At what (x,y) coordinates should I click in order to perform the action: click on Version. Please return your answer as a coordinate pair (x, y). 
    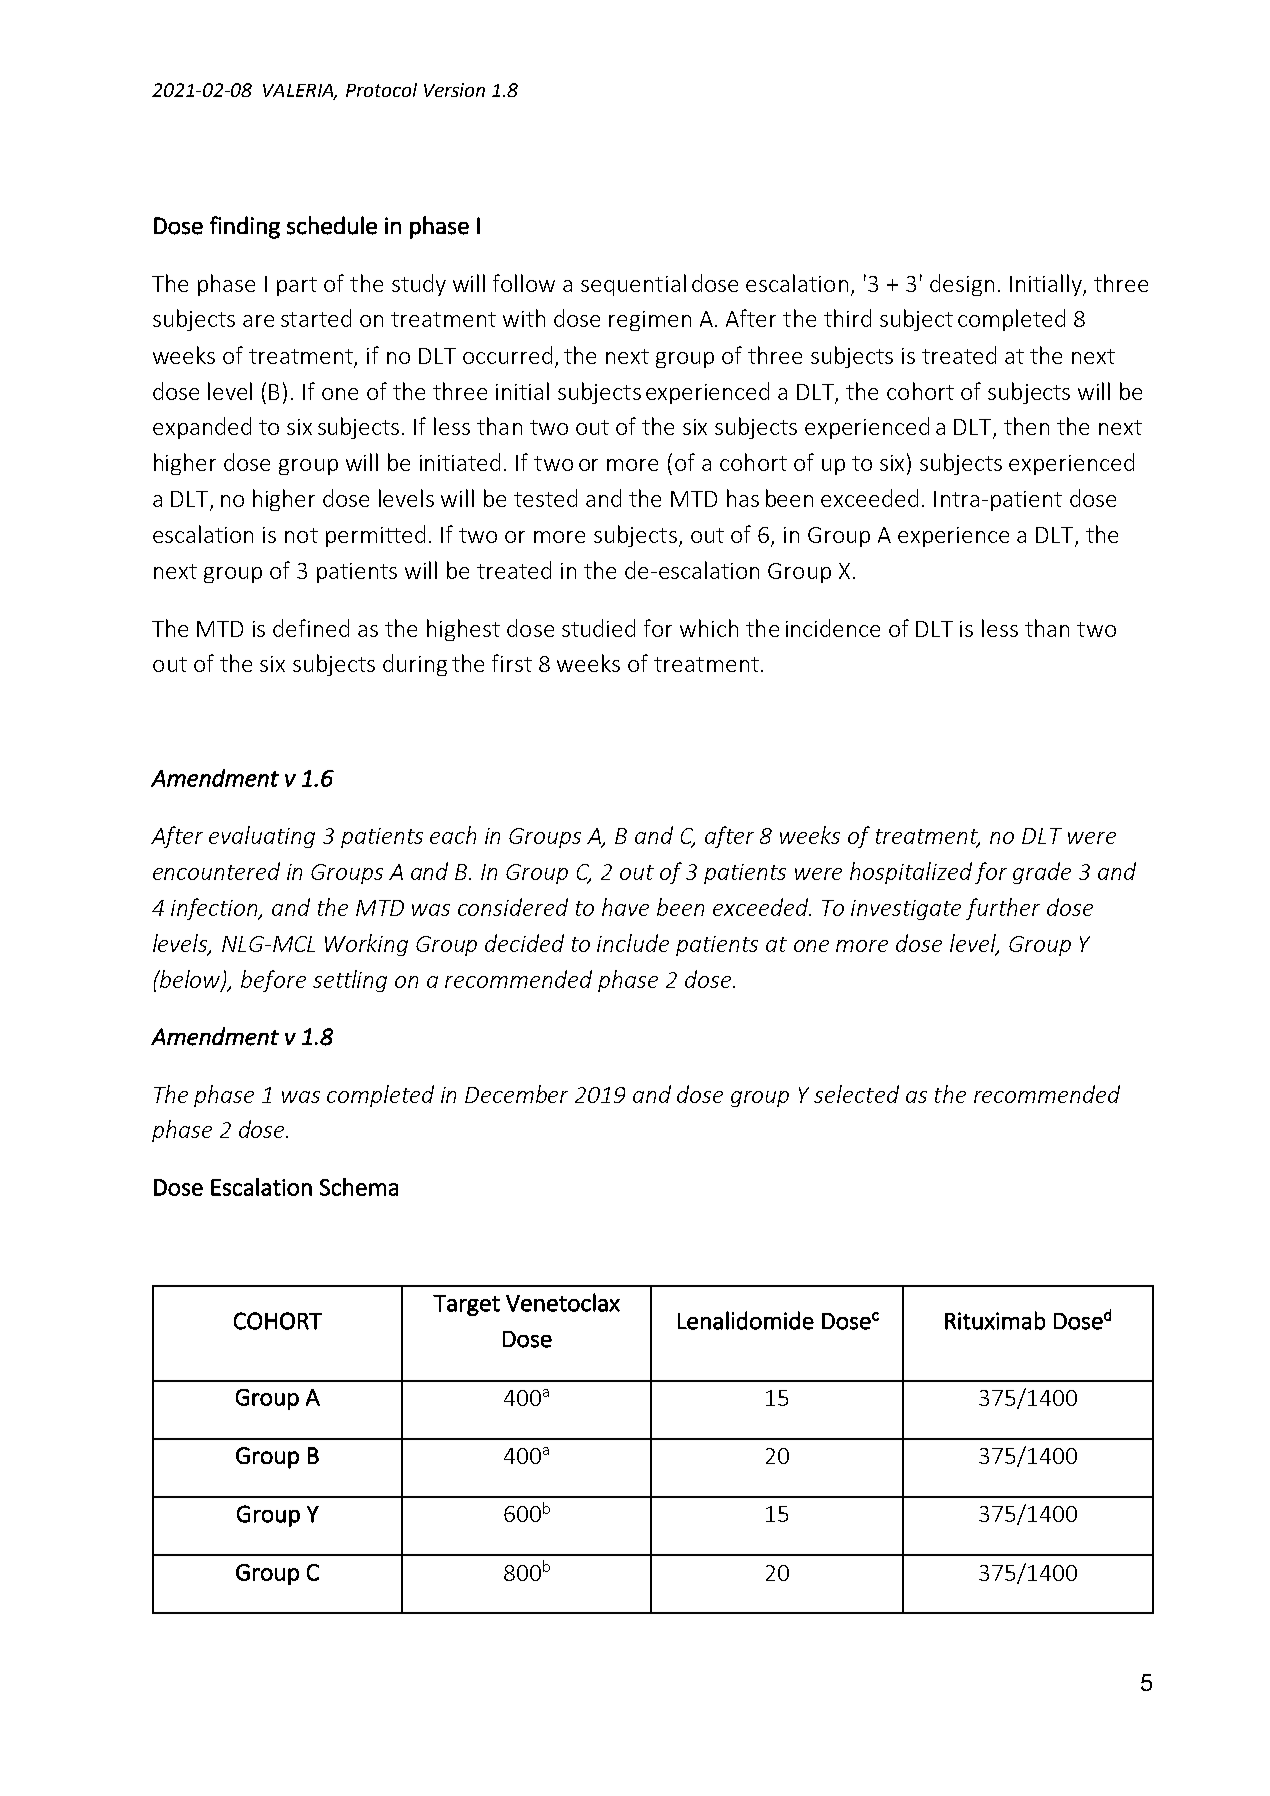
    Looking at the image, I should click on (454, 90).
